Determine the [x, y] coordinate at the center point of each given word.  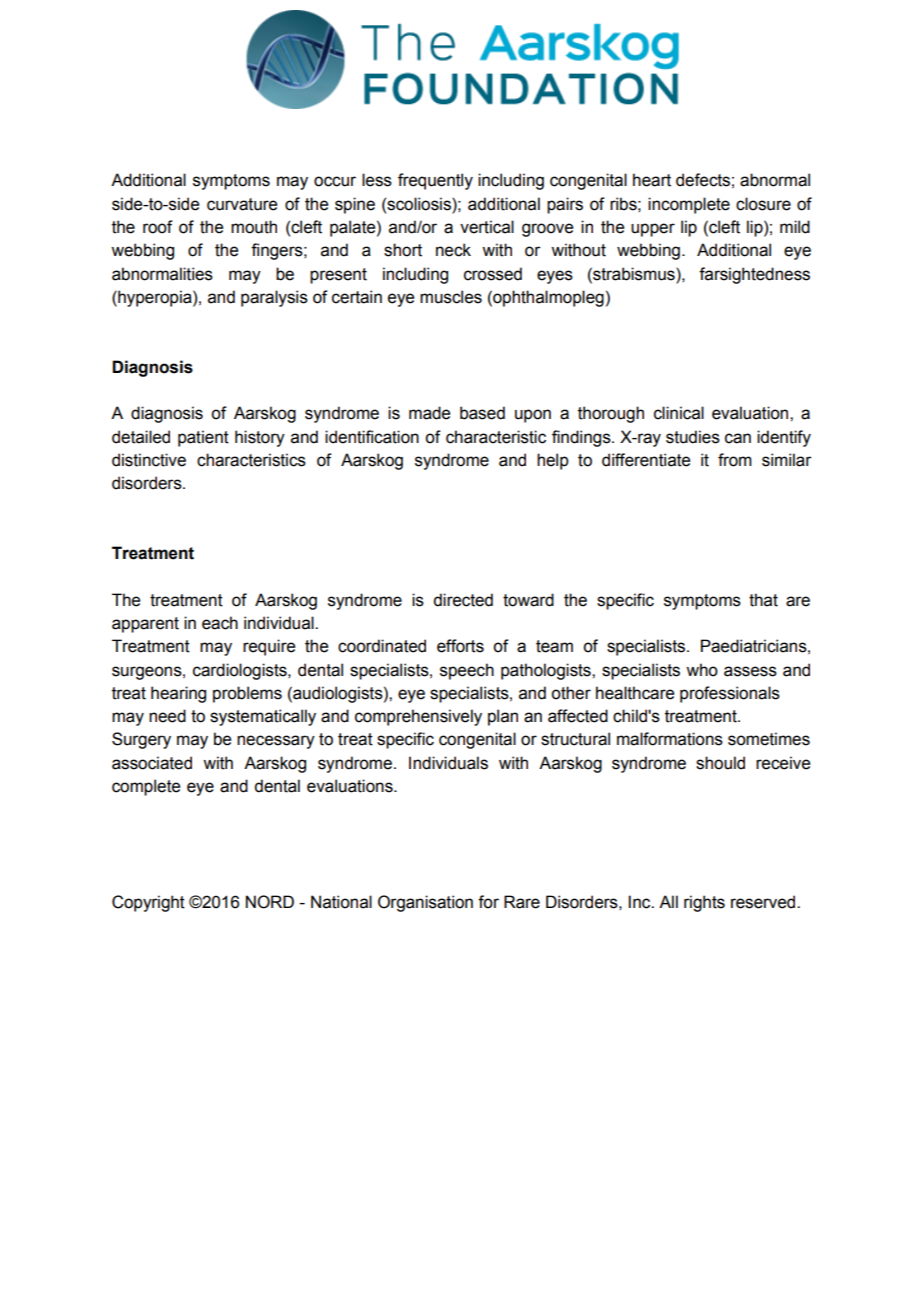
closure [763, 204]
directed [463, 600]
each [220, 623]
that [763, 600]
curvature [242, 204]
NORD [270, 902]
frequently [435, 181]
